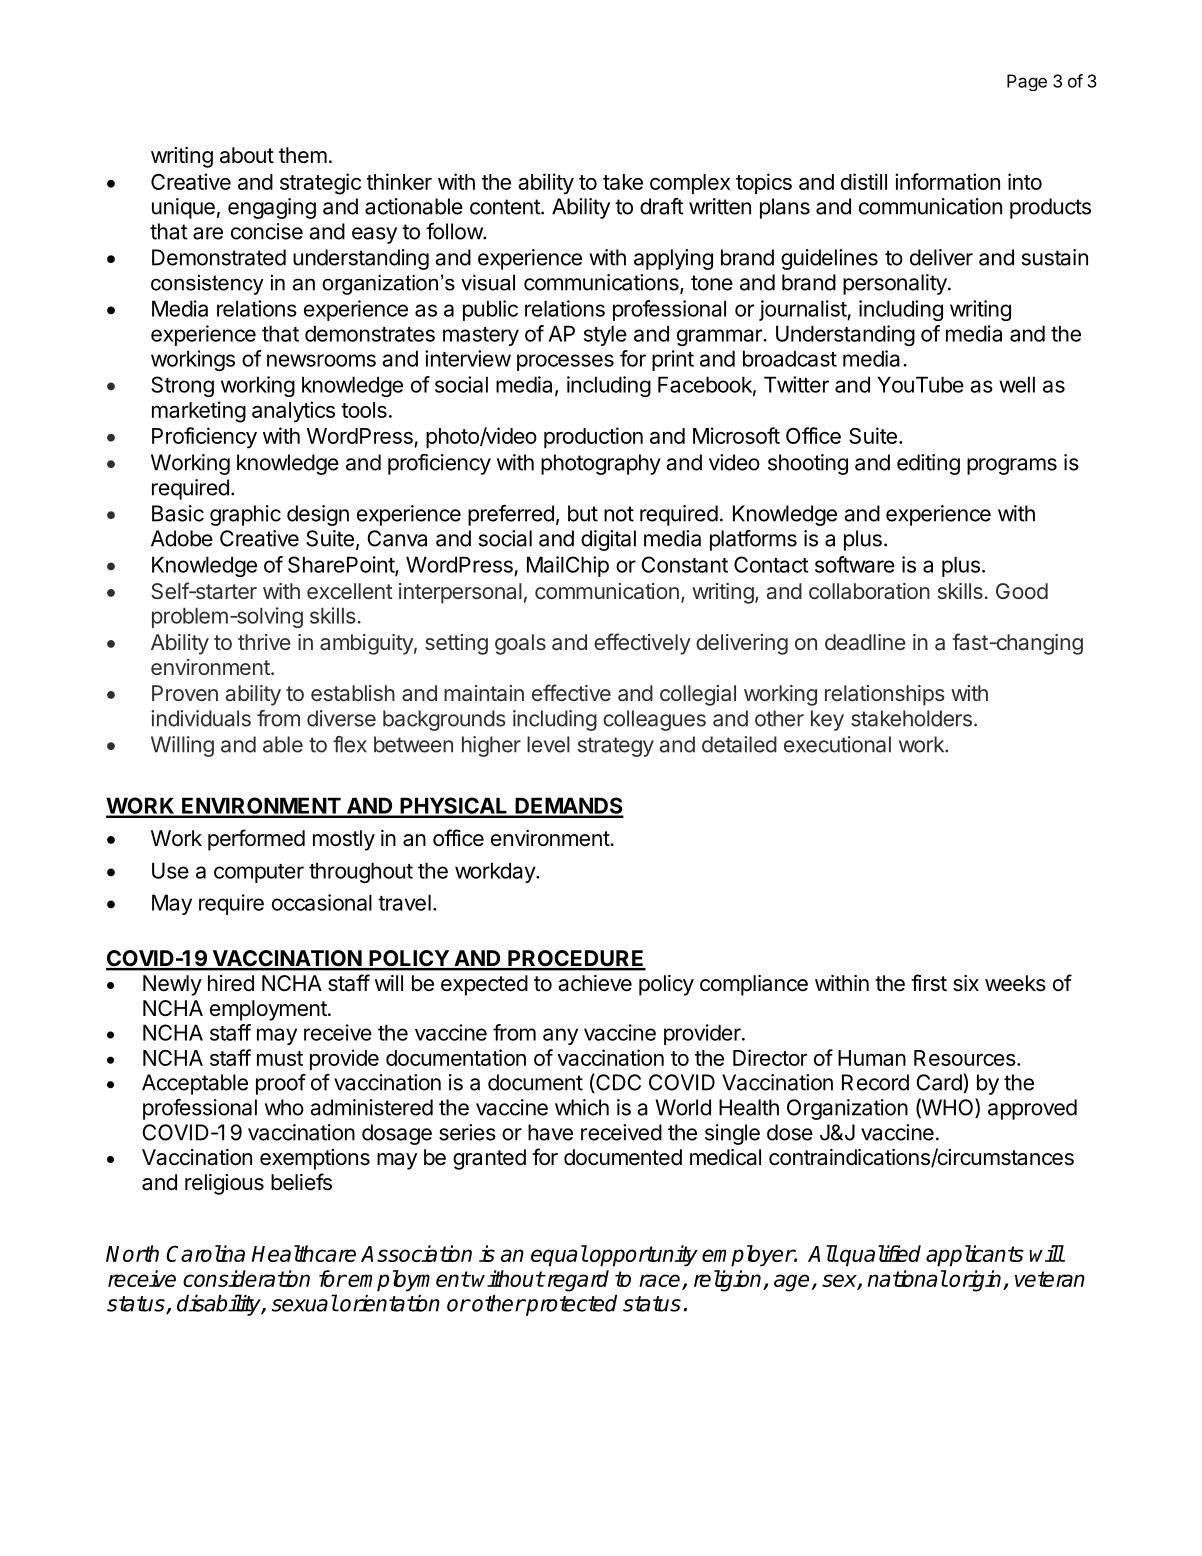 This screenshot has height=1556, width=1202. What do you see at coordinates (595, 983) in the screenshot?
I see `achieve` at bounding box center [595, 983].
